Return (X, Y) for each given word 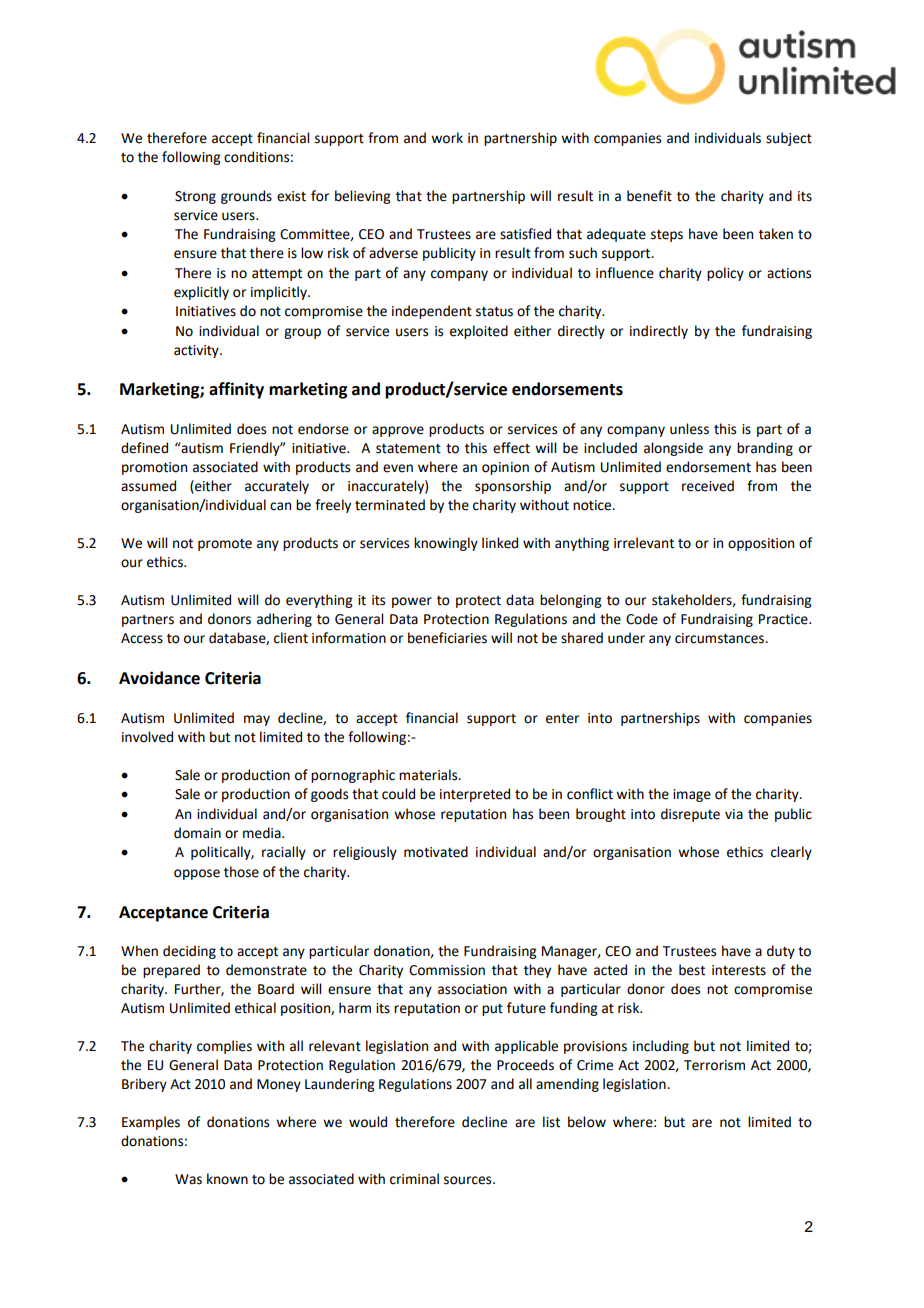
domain (197, 833)
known (227, 1179)
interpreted (475, 795)
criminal (414, 1179)
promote (225, 545)
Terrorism (714, 1065)
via (734, 814)
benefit (649, 196)
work (447, 138)
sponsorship (513, 487)
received (708, 486)
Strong (195, 197)
